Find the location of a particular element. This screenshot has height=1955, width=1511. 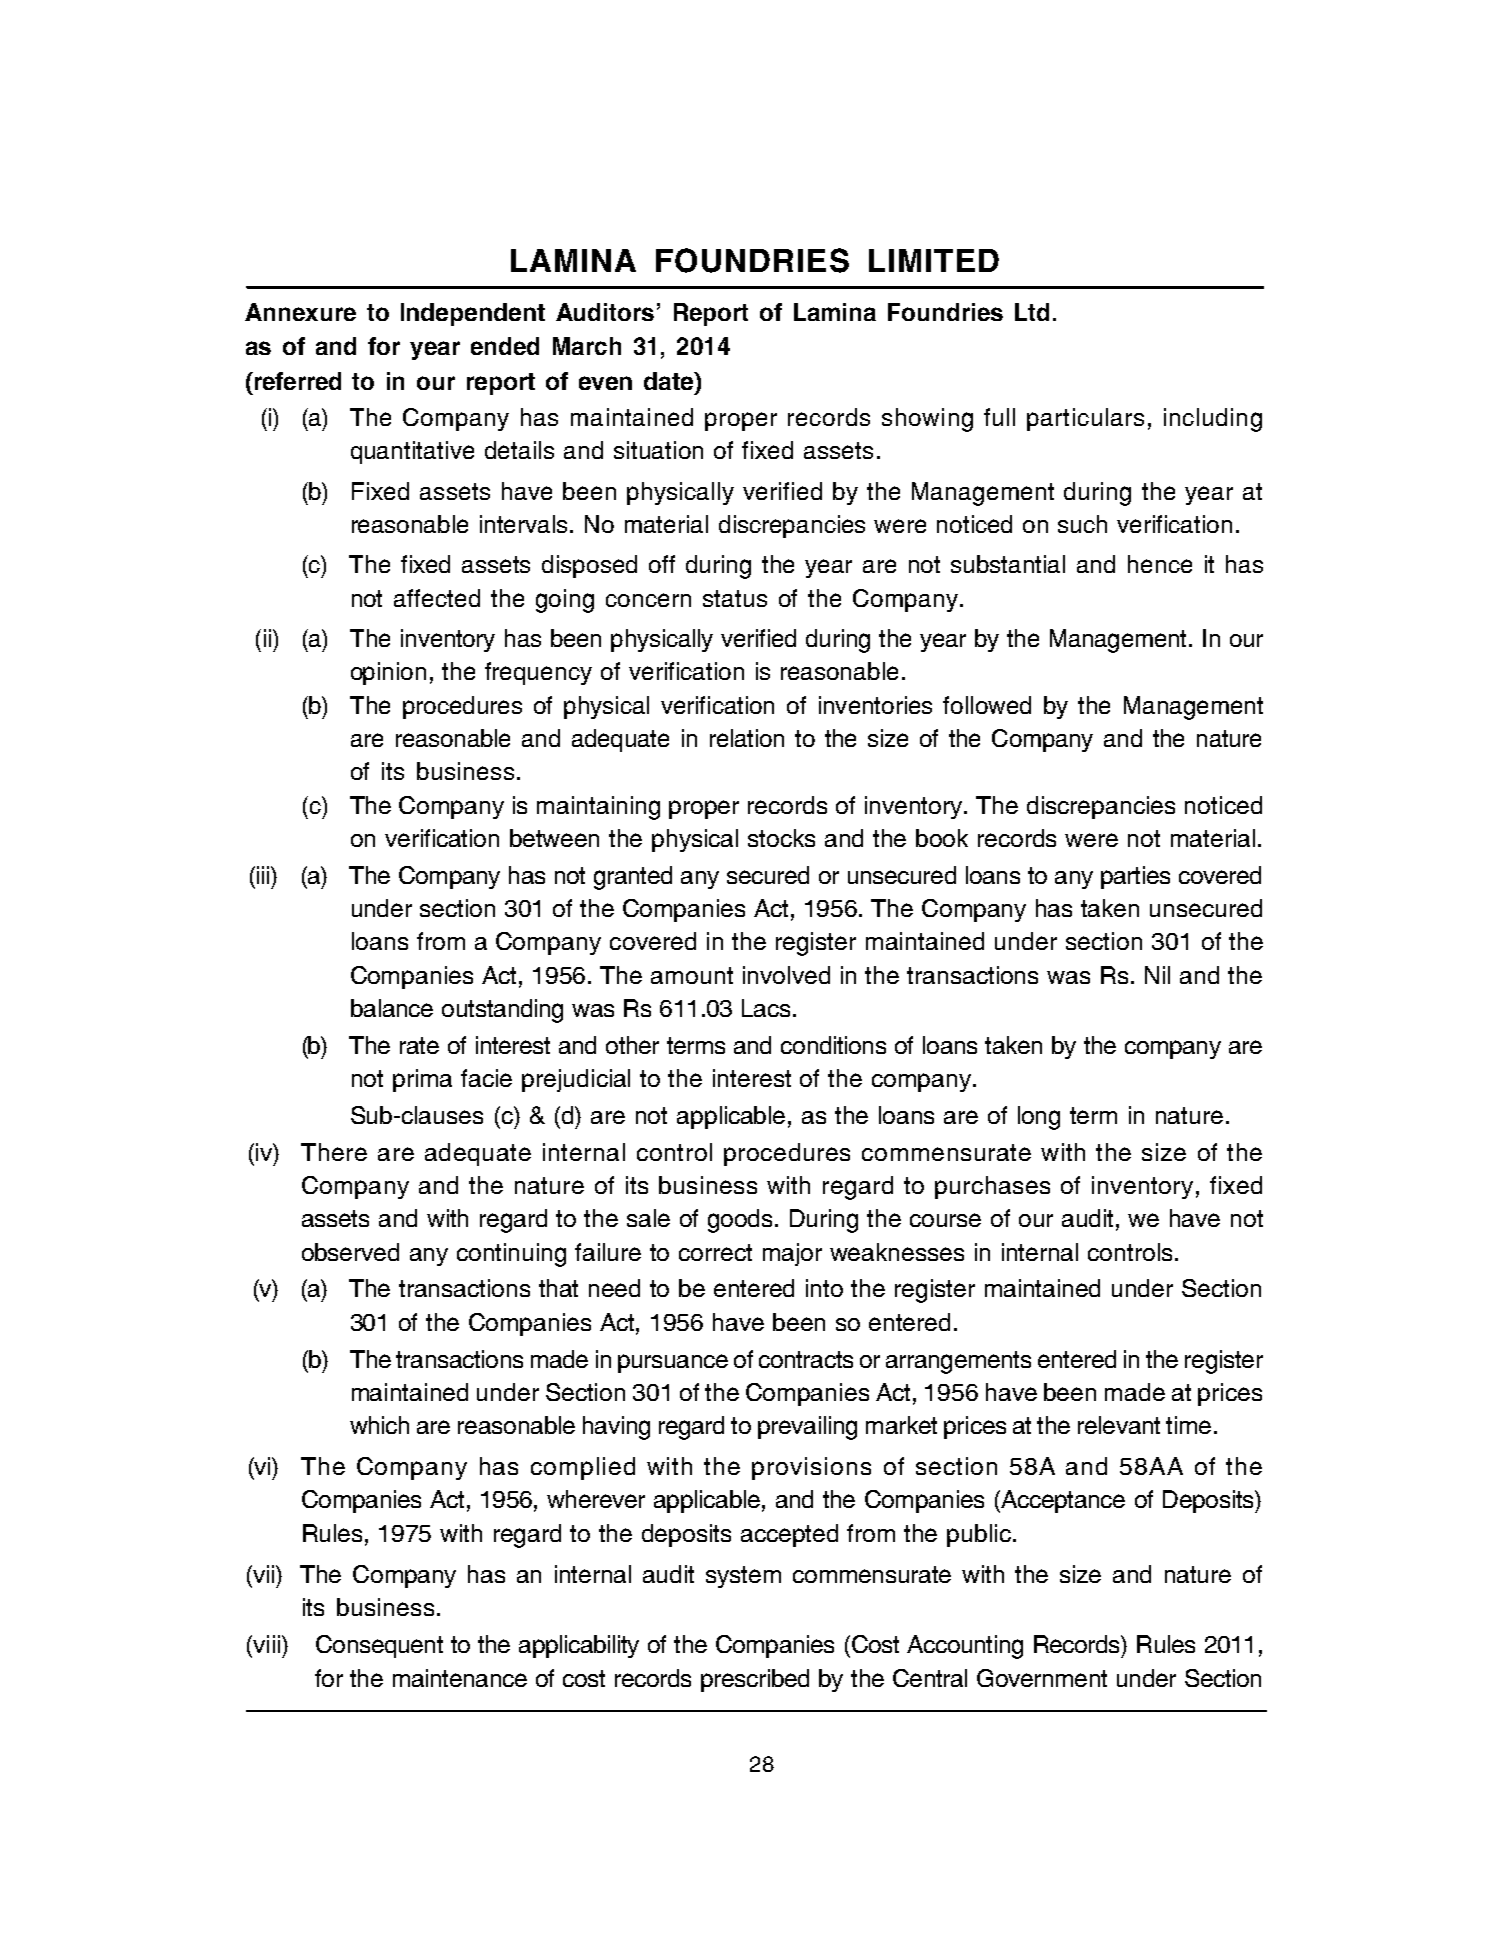

parties is located at coordinates (1135, 877).
